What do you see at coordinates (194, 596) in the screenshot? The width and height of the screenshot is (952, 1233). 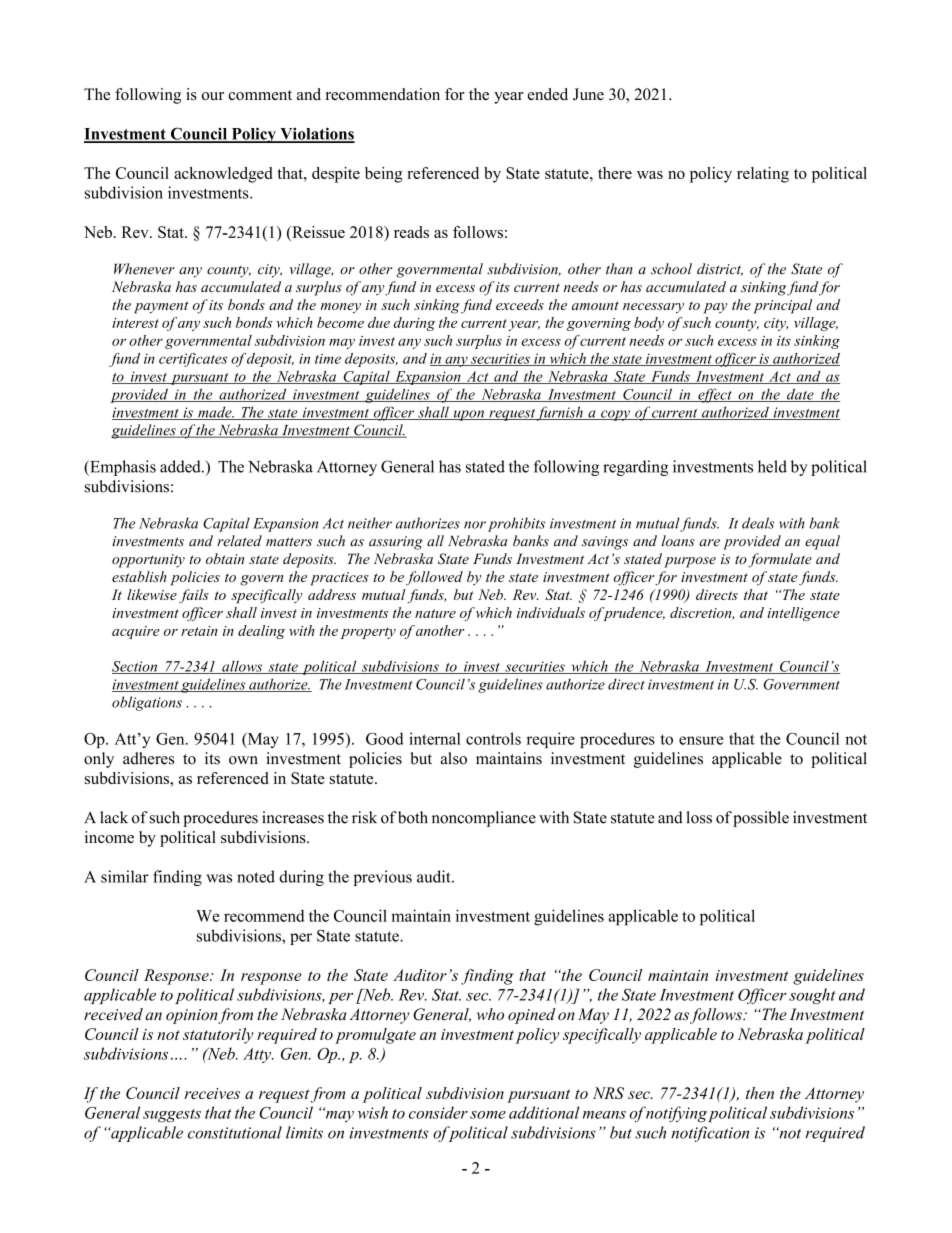 I see `fails` at bounding box center [194, 596].
